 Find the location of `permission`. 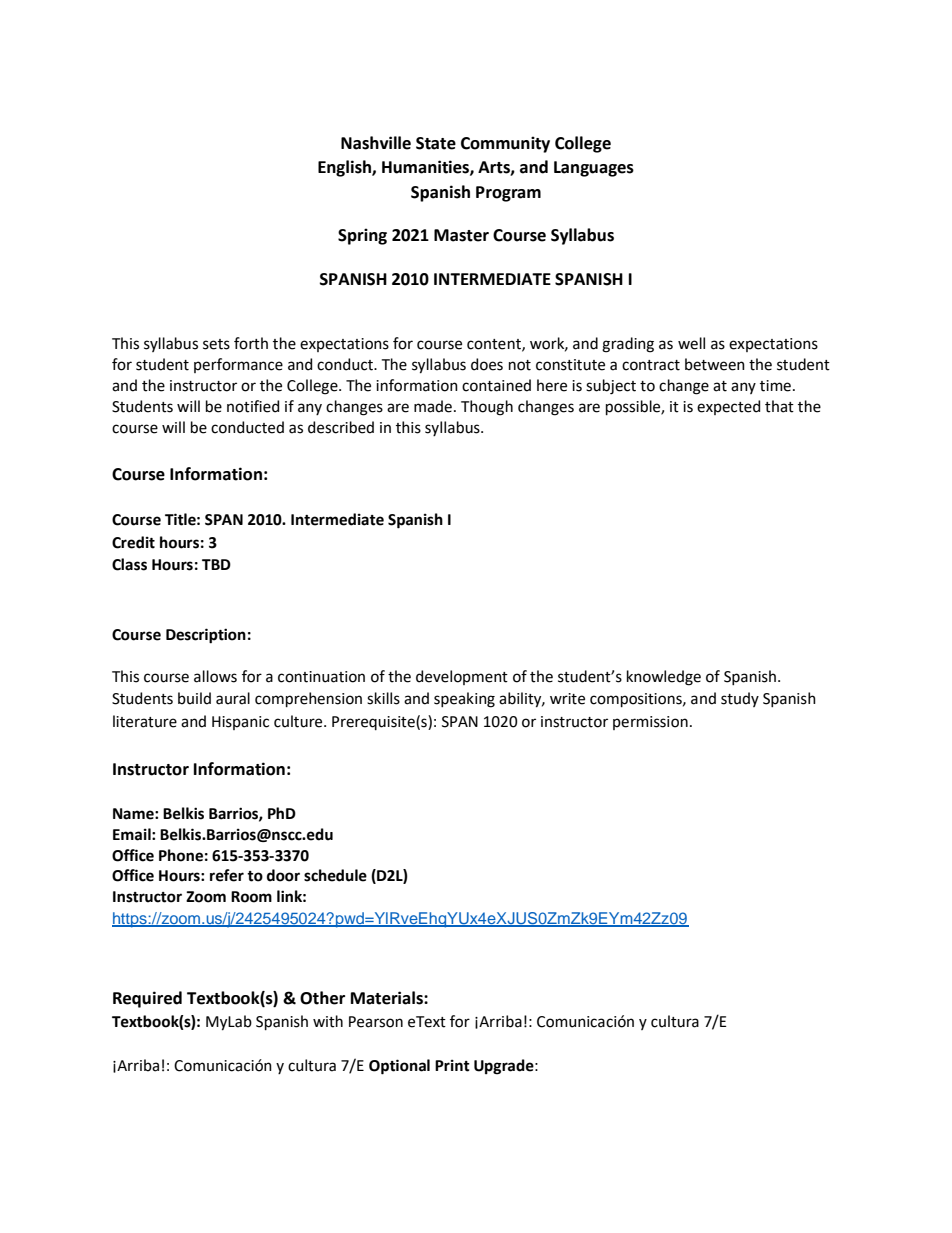

permission is located at coordinates (650, 723).
